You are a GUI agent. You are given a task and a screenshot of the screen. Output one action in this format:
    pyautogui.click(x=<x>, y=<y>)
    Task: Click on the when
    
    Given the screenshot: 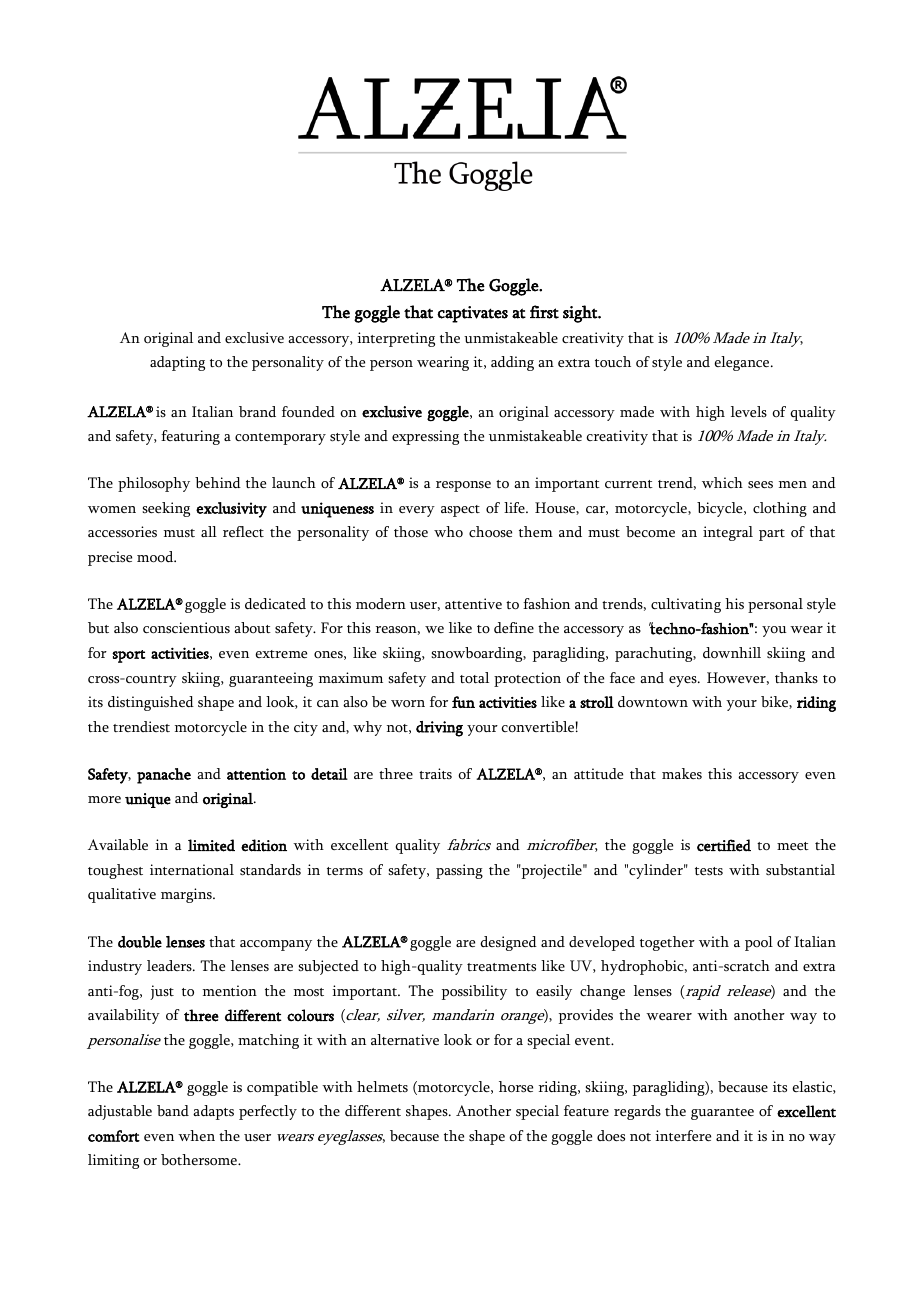 What is the action you would take?
    pyautogui.click(x=196, y=1135)
